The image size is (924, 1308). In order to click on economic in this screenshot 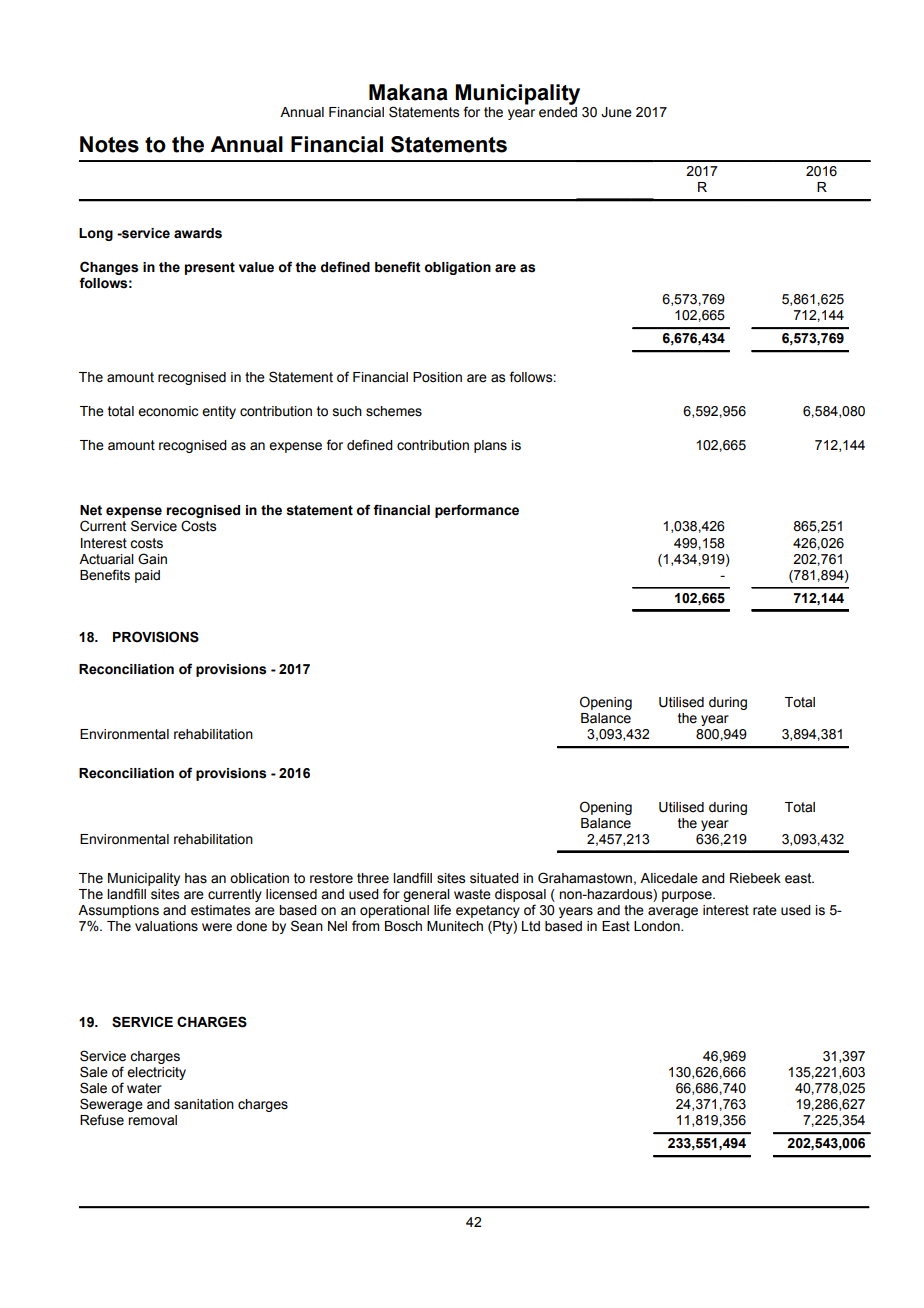, I will do `click(168, 411)`.
